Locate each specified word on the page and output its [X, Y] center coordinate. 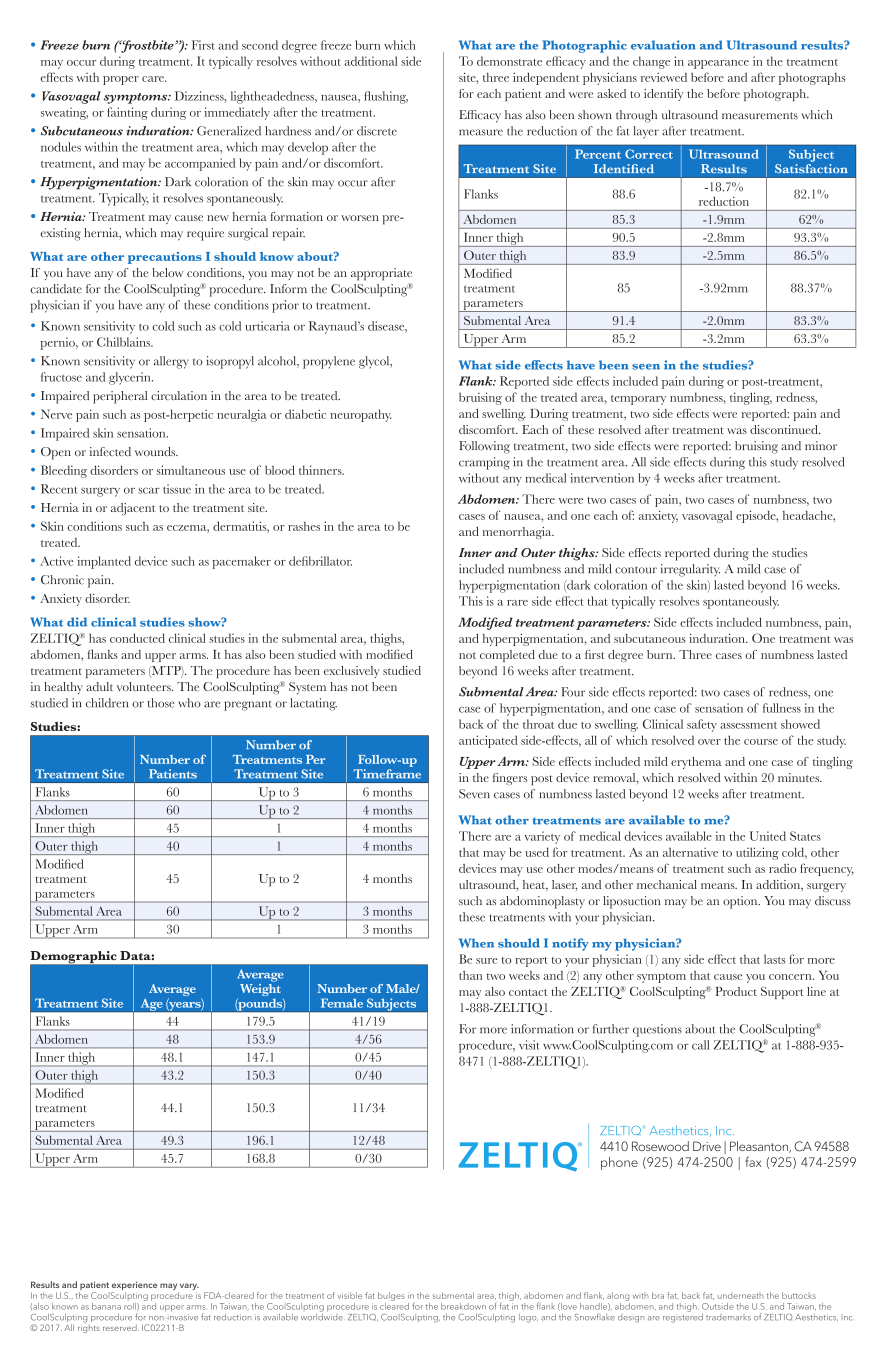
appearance [718, 64]
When [476, 943]
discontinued [785, 429]
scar [149, 490]
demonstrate [509, 61]
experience [134, 1287]
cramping [484, 463]
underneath [740, 1295]
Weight [260, 990]
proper [121, 80]
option [741, 902]
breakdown [463, 1306]
